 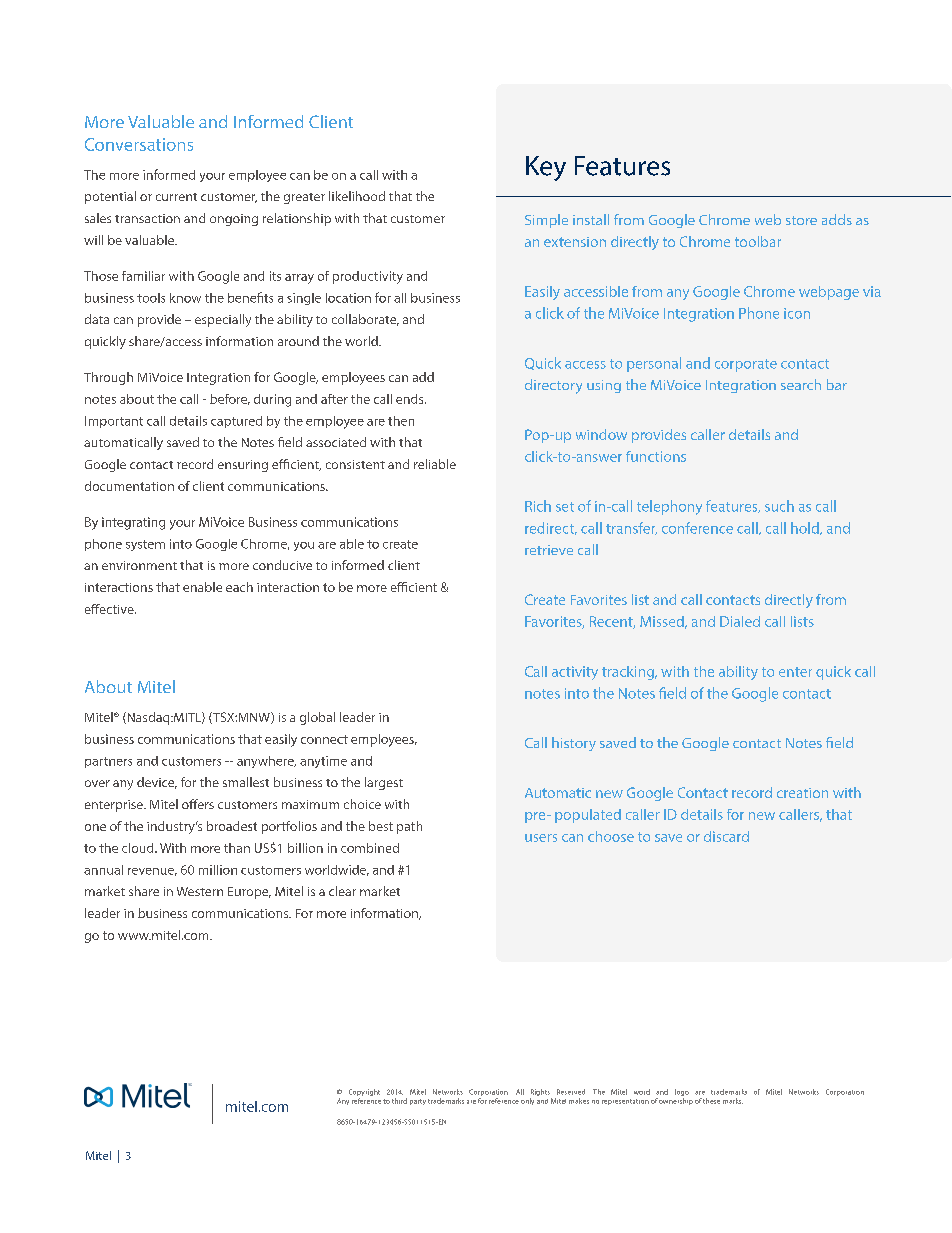 What do you see at coordinates (546, 168) in the document?
I see `Key` at bounding box center [546, 168].
